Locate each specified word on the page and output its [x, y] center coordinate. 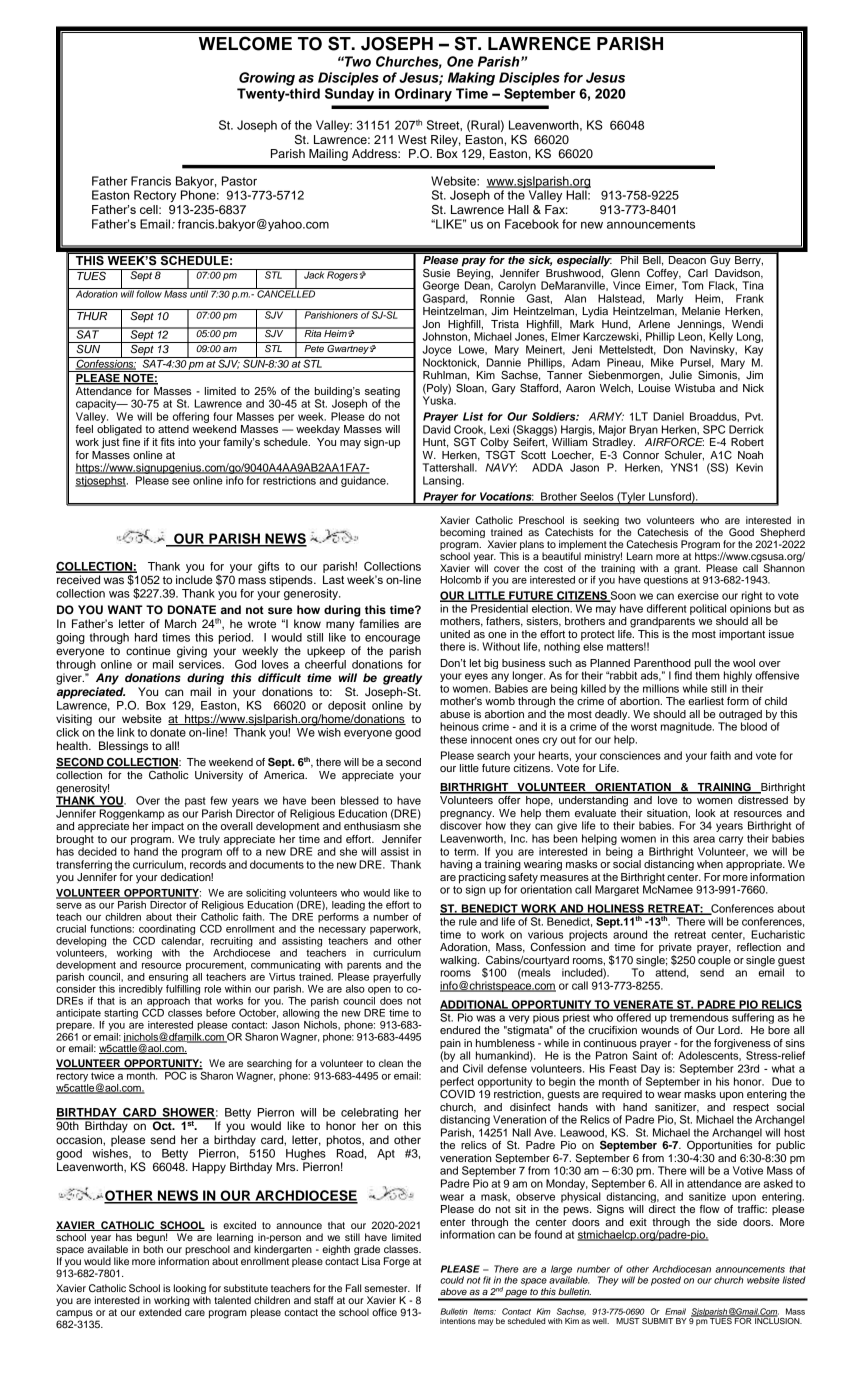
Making [471, 79]
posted [666, 1281]
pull [703, 664]
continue [148, 650]
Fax [556, 209]
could [452, 1280]
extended [160, 1312]
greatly [402, 679]
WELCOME [245, 43]
